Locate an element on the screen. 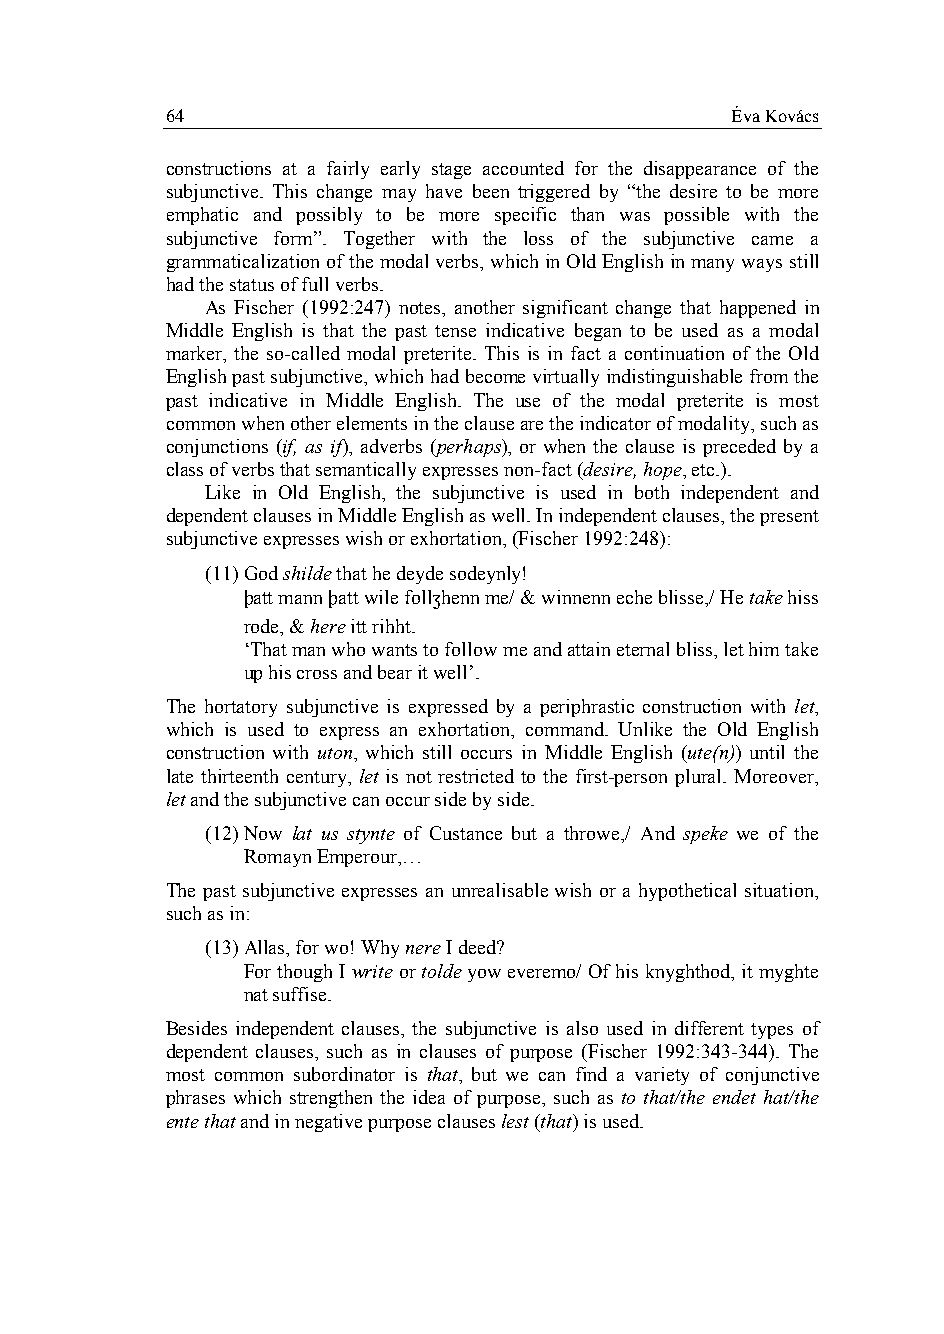 The image size is (944, 1334). him is located at coordinates (764, 649).
